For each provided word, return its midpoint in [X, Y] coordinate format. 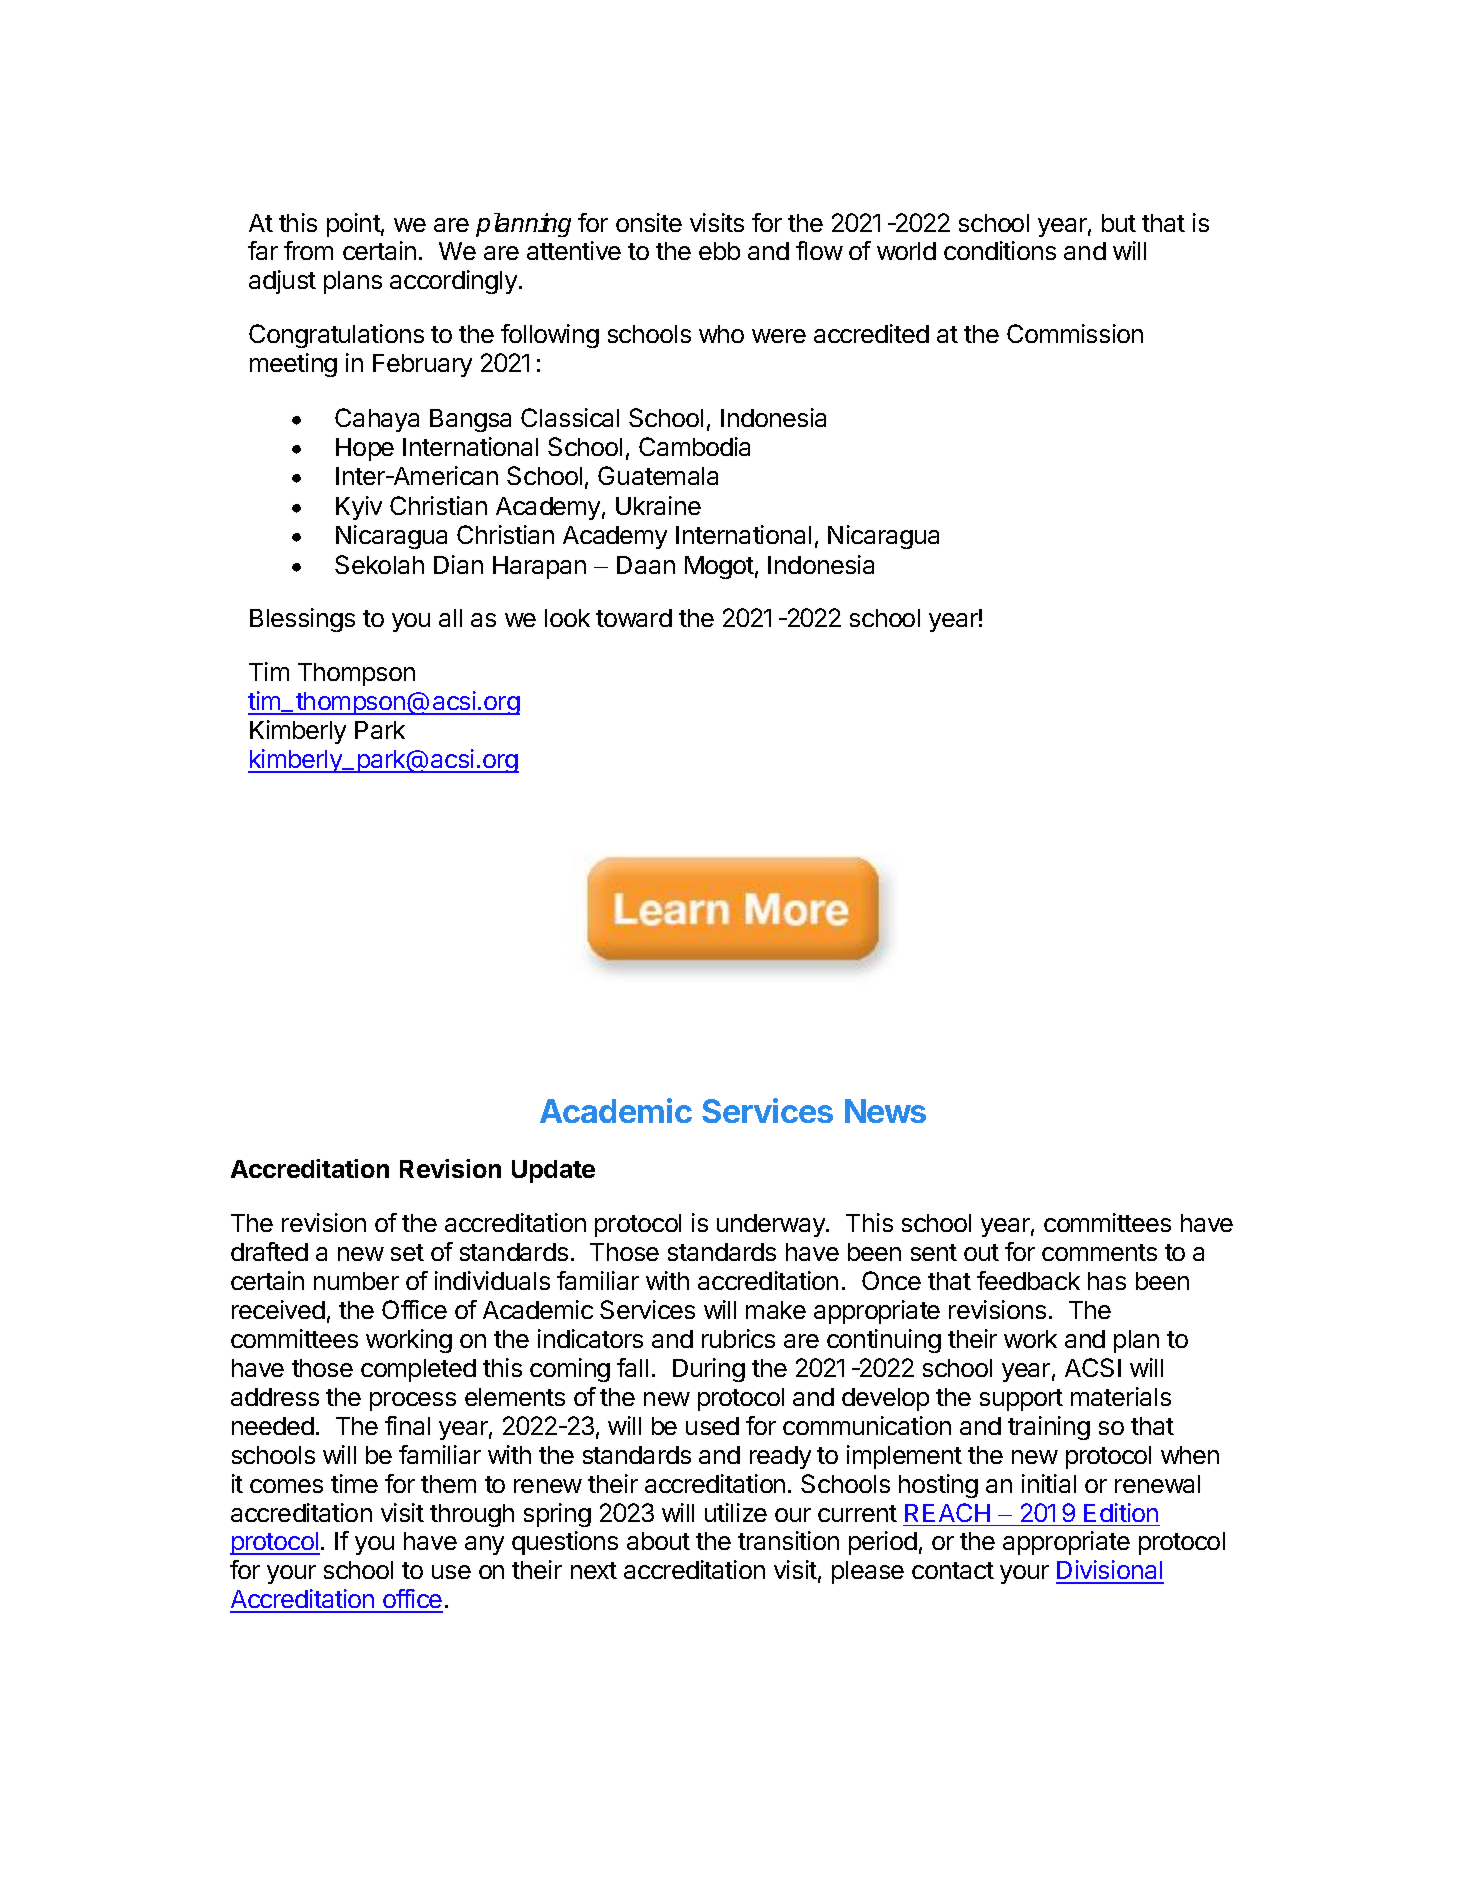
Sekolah [379, 564]
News [885, 1111]
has [1107, 1281]
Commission [1075, 333]
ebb [719, 251]
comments [1099, 1252]
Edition [1121, 1512]
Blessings [302, 620]
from [308, 250]
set [407, 1252]
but [1119, 223]
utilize [736, 1512]
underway [772, 1225]
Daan [646, 565]
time [354, 1483]
